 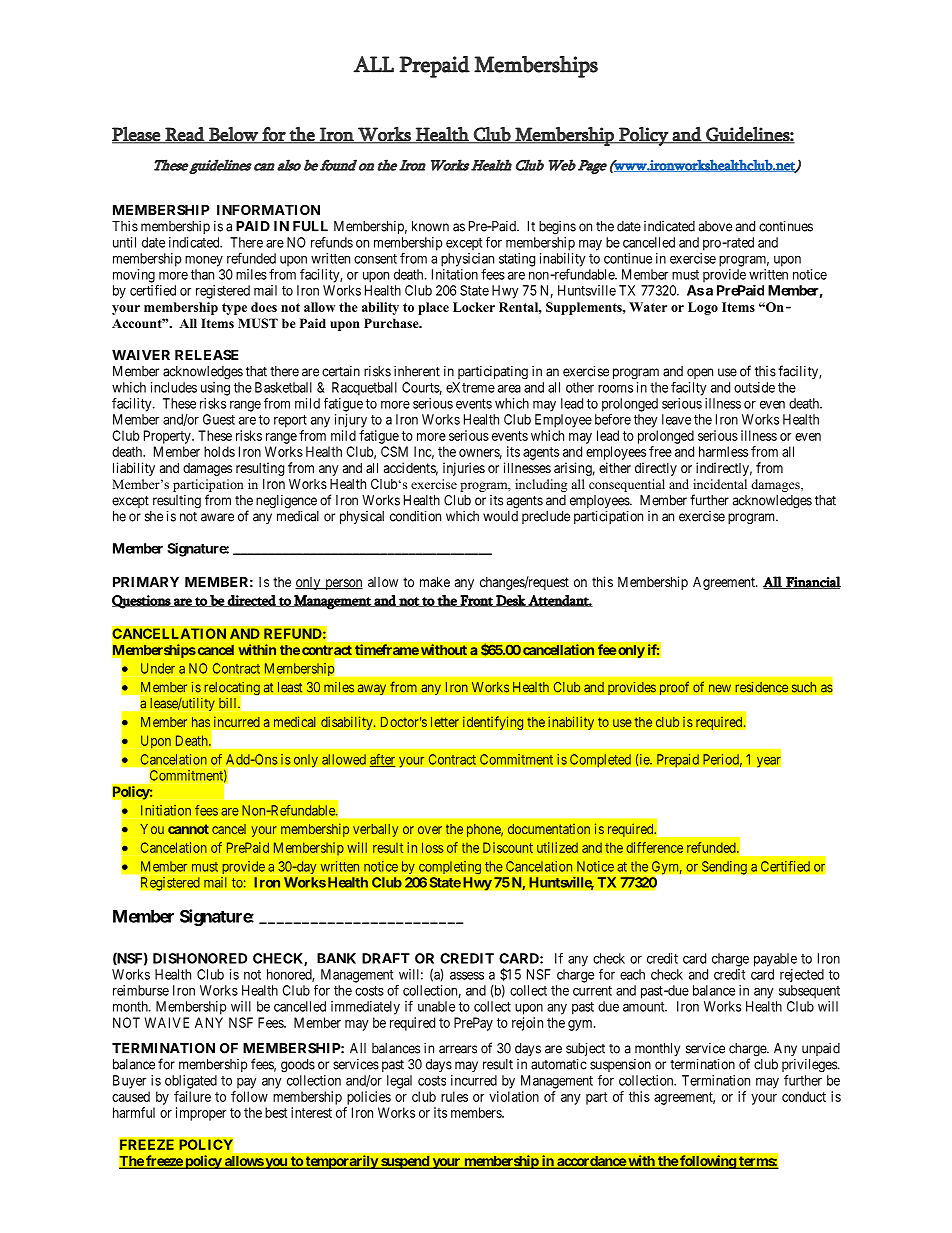 What do you see at coordinates (191, 1082) in the page?
I see `obligated` at bounding box center [191, 1082].
